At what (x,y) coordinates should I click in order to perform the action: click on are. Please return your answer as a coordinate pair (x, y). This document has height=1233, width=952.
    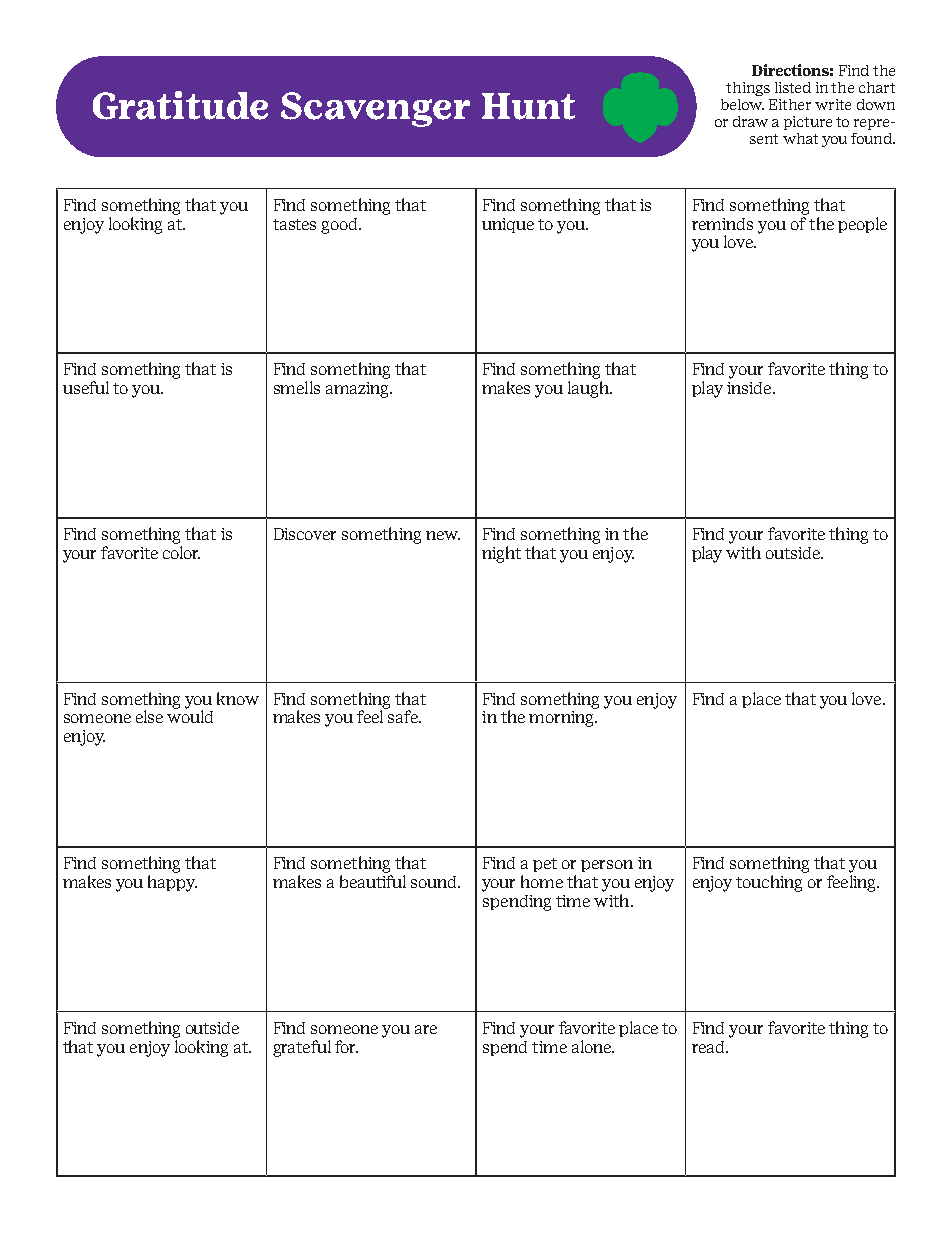
    Looking at the image, I should click on (426, 1029).
